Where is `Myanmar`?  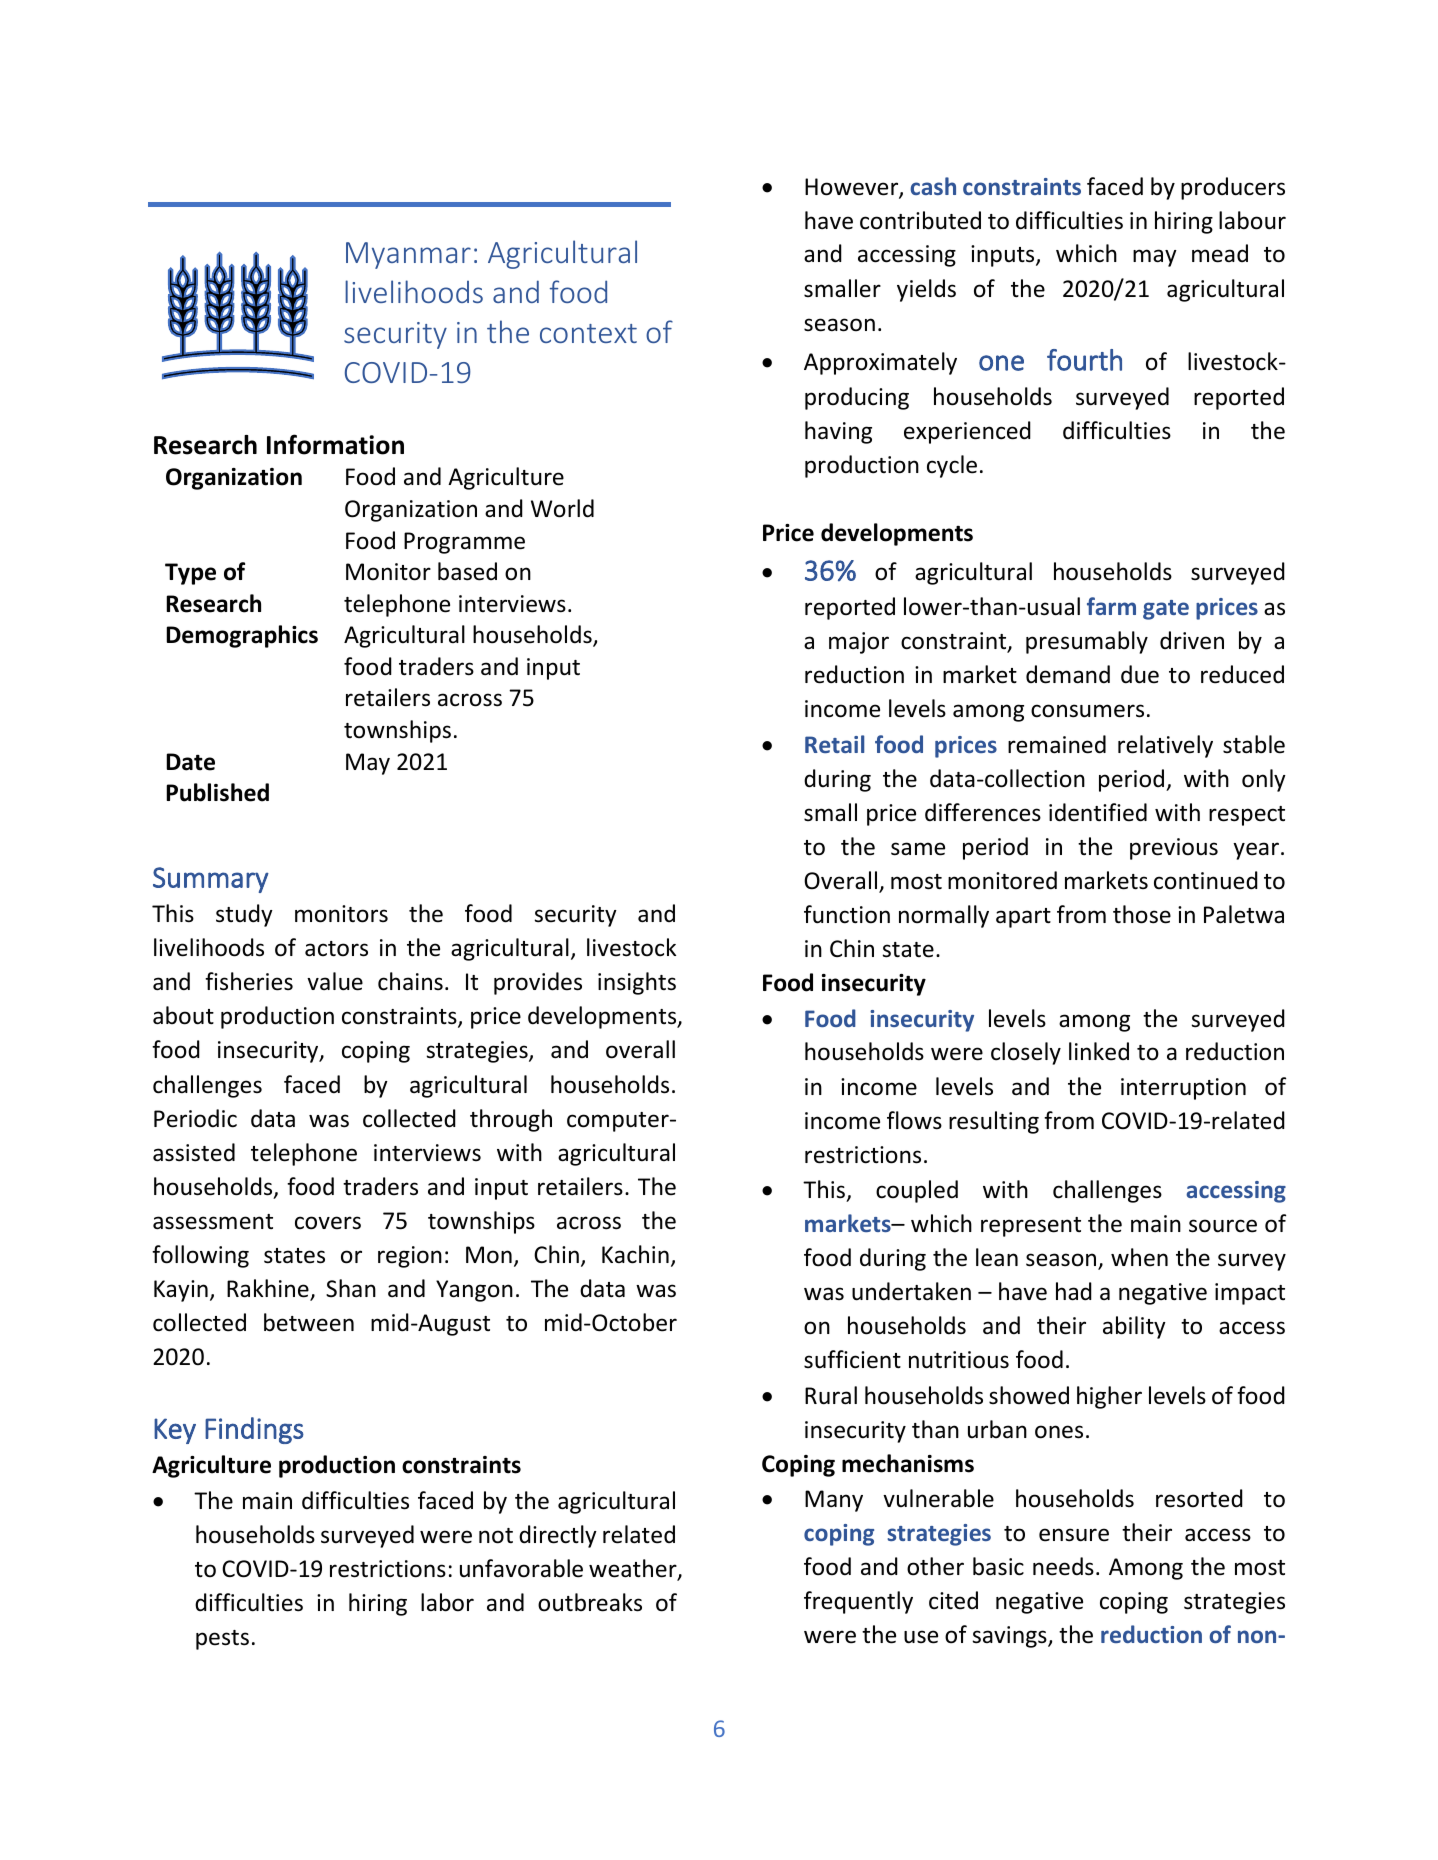 Myanmar is located at coordinates (408, 255).
